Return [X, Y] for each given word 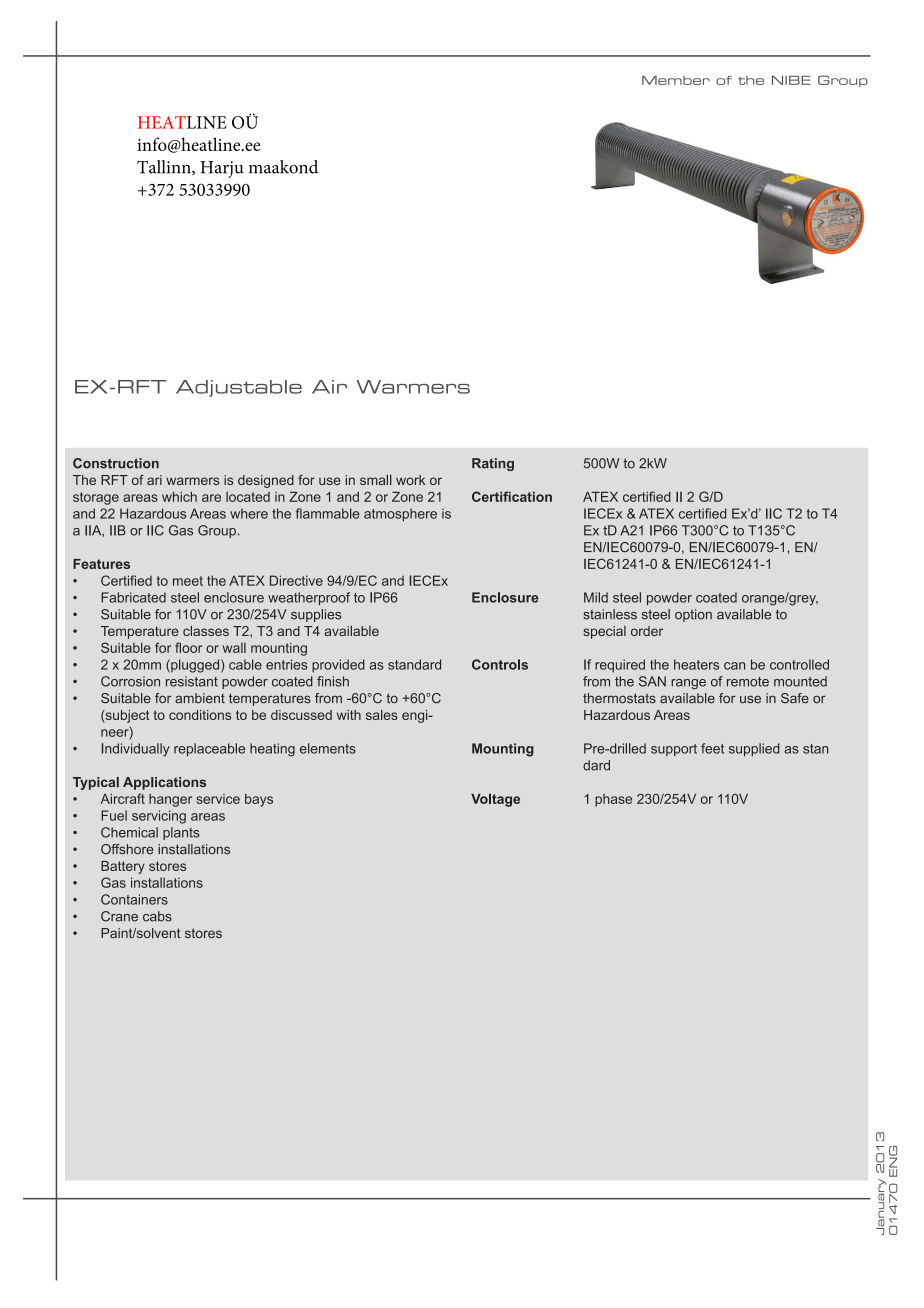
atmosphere [400, 515]
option [693, 615]
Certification [512, 496]
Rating [493, 464]
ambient [200, 698]
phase [613, 800]
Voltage [495, 800]
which [179, 497]
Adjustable [239, 388]
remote [748, 682]
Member [676, 80]
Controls [500, 664]
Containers [134, 899]
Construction [116, 463]
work [410, 480]
